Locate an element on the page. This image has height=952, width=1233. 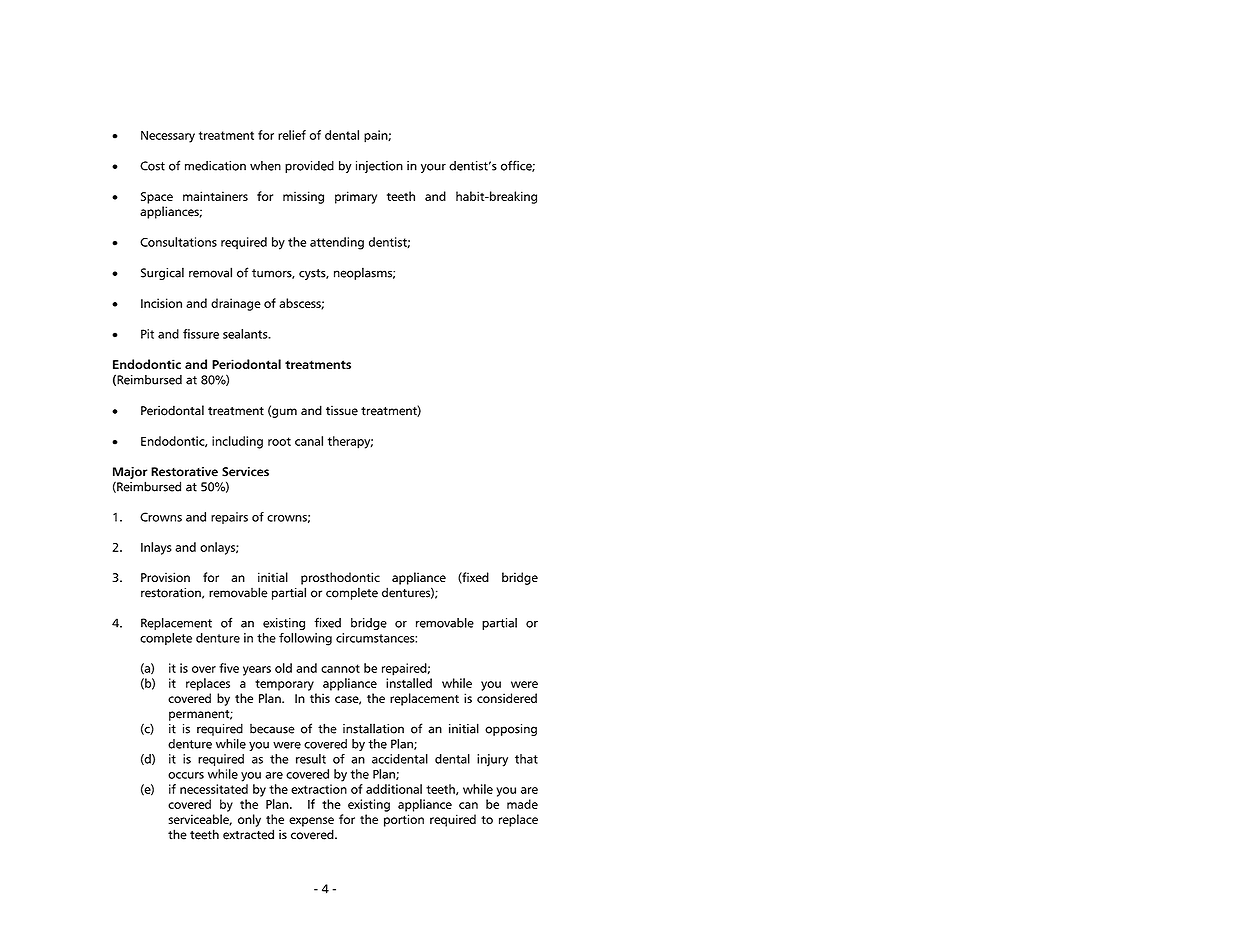
canal is located at coordinates (309, 441).
